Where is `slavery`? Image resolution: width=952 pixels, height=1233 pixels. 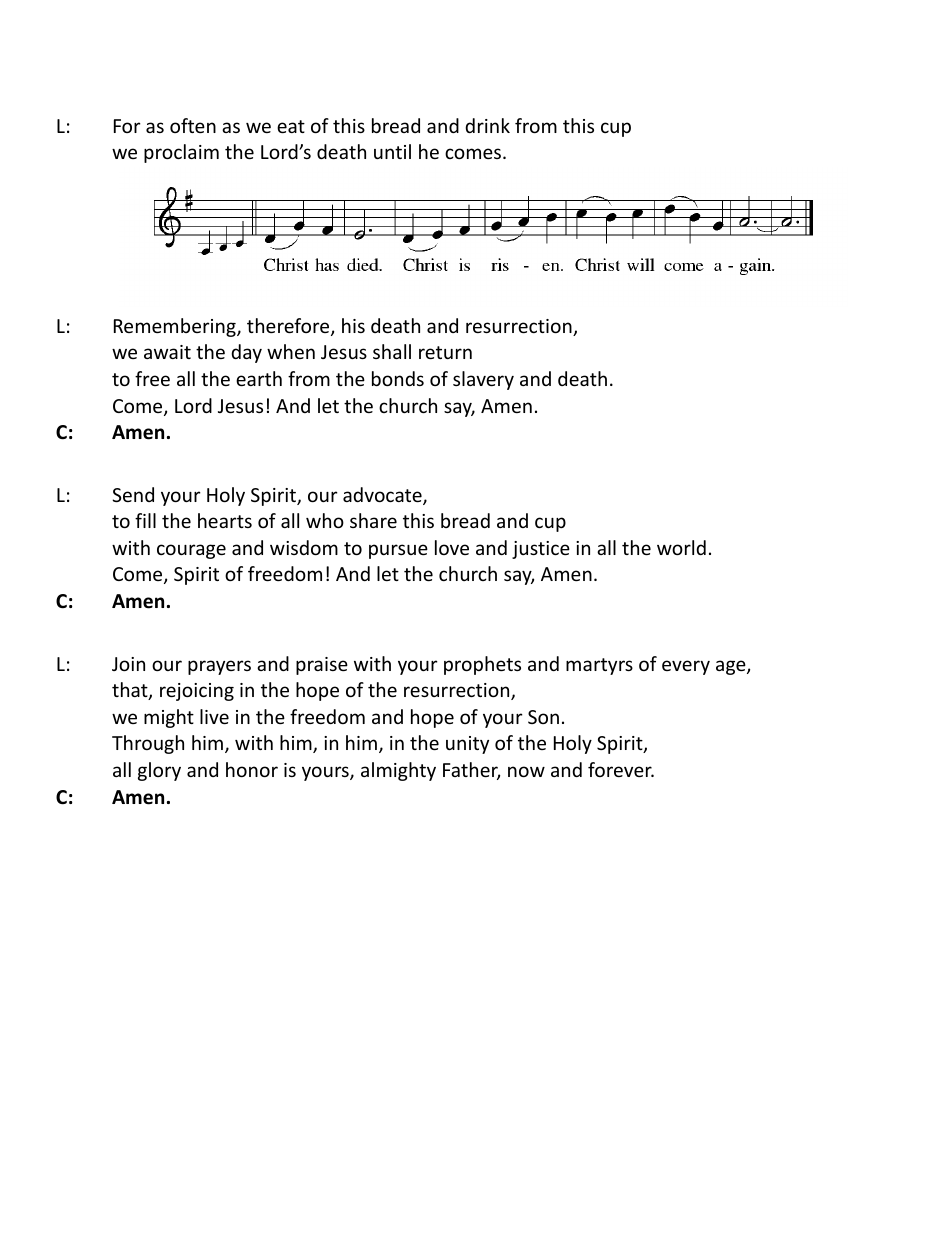 slavery is located at coordinates (483, 380).
